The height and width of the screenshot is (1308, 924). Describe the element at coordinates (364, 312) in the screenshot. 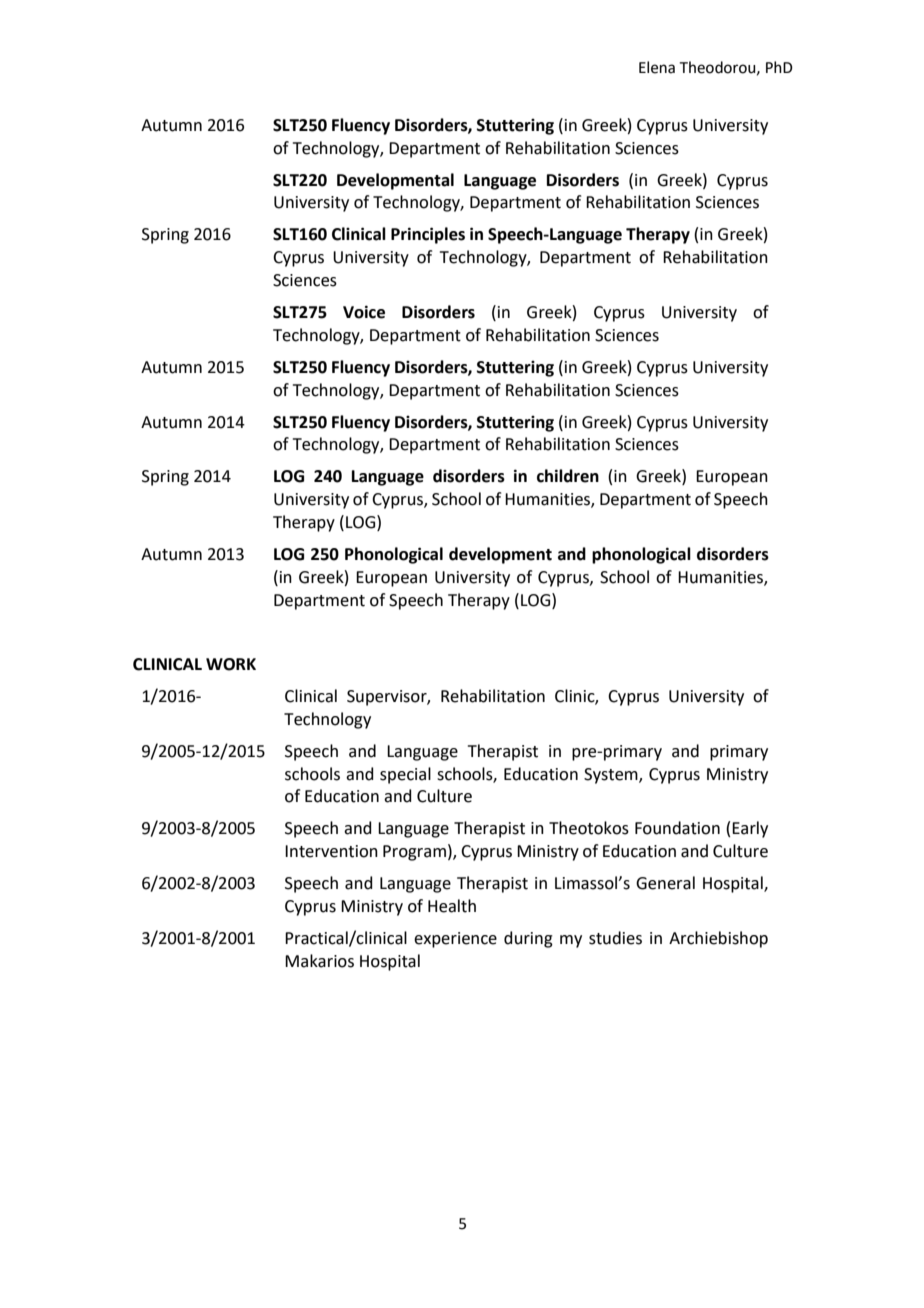

I see `Voice` at that location.
